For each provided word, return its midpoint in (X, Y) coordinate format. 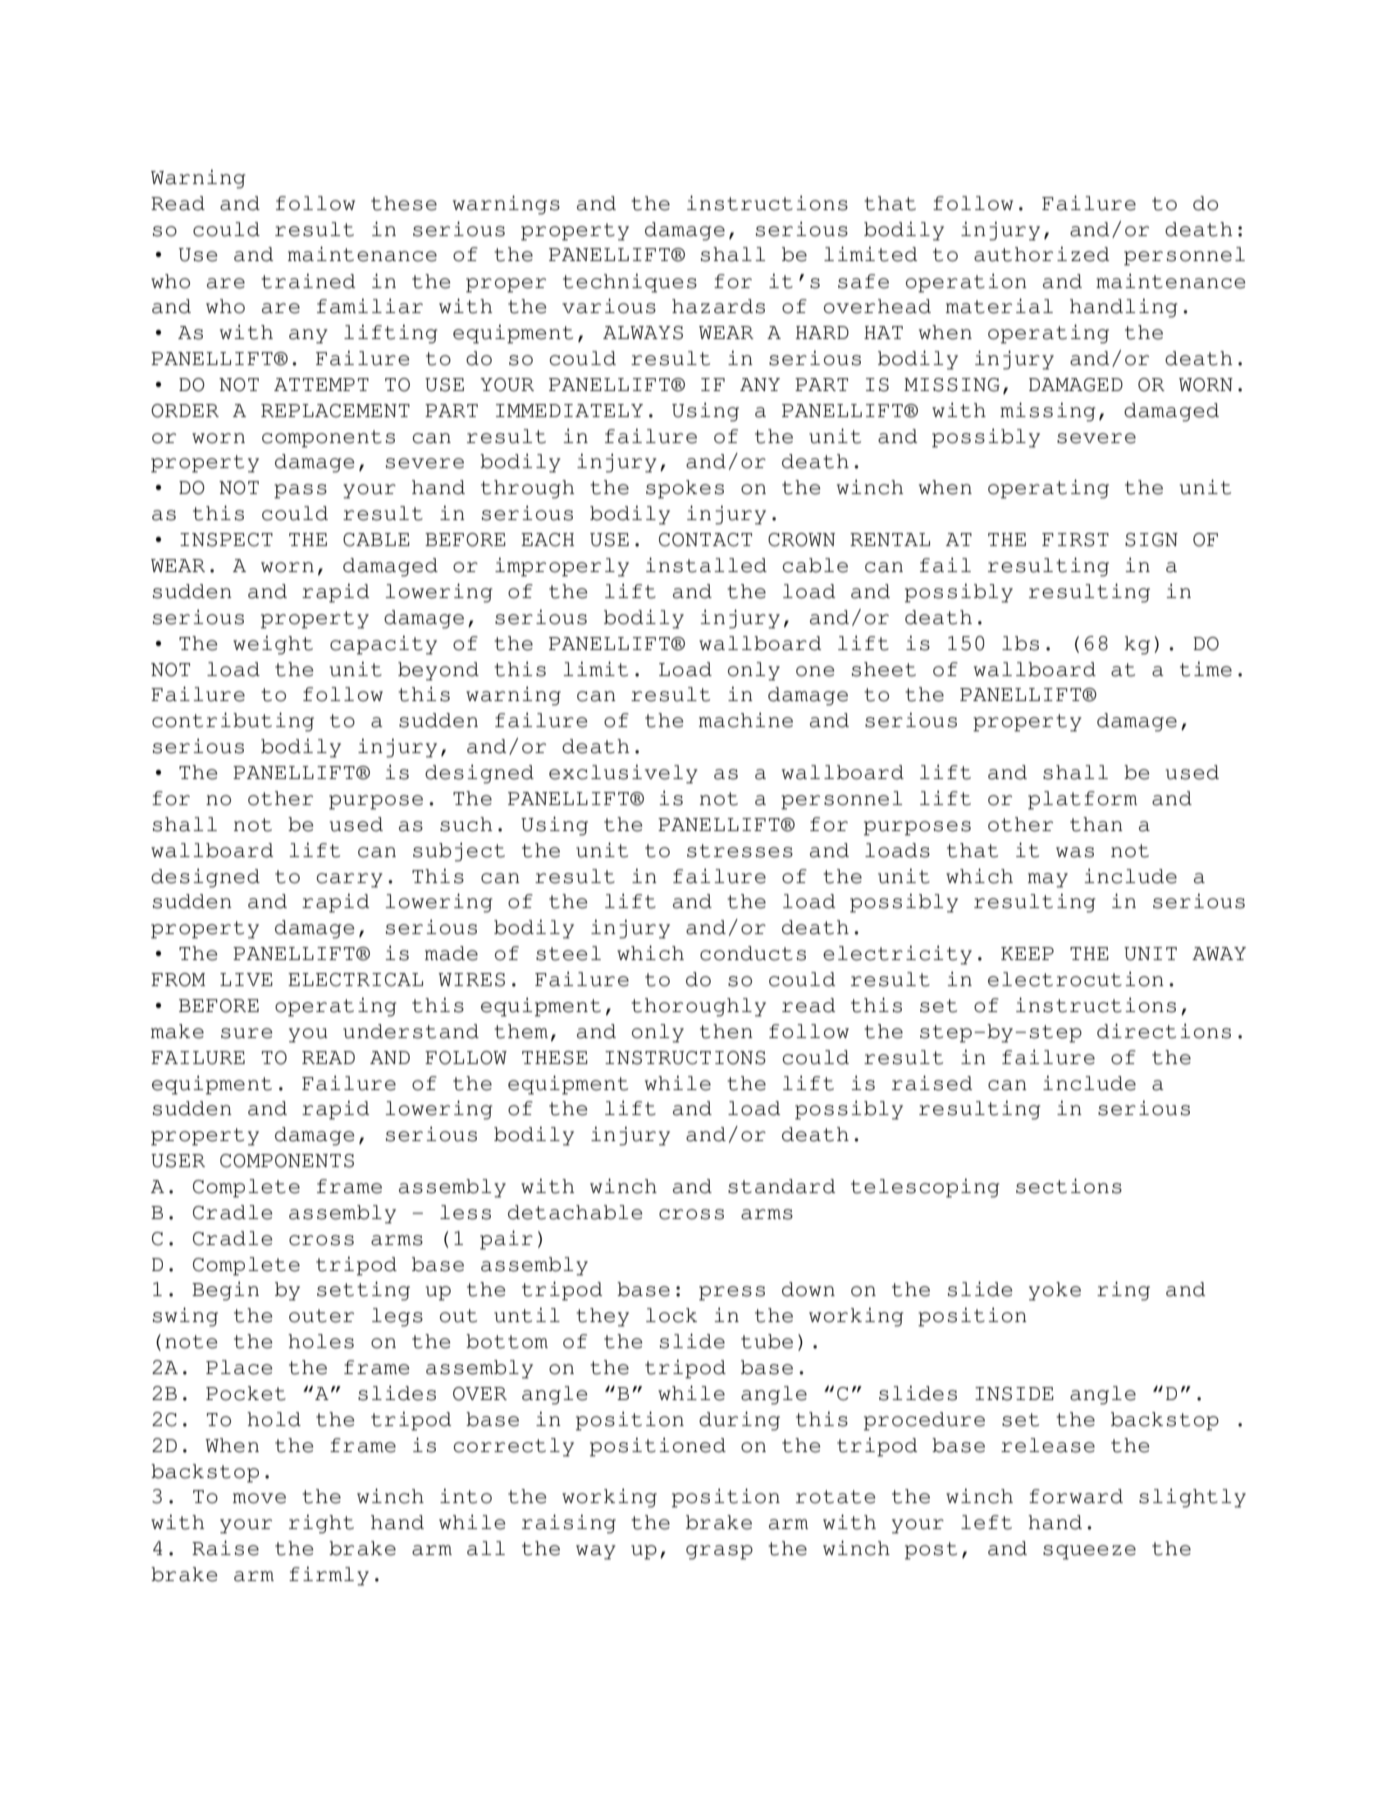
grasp (719, 1552)
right (321, 1524)
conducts (753, 953)
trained (308, 281)
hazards (718, 306)
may (1048, 880)
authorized (1041, 254)
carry (349, 880)
